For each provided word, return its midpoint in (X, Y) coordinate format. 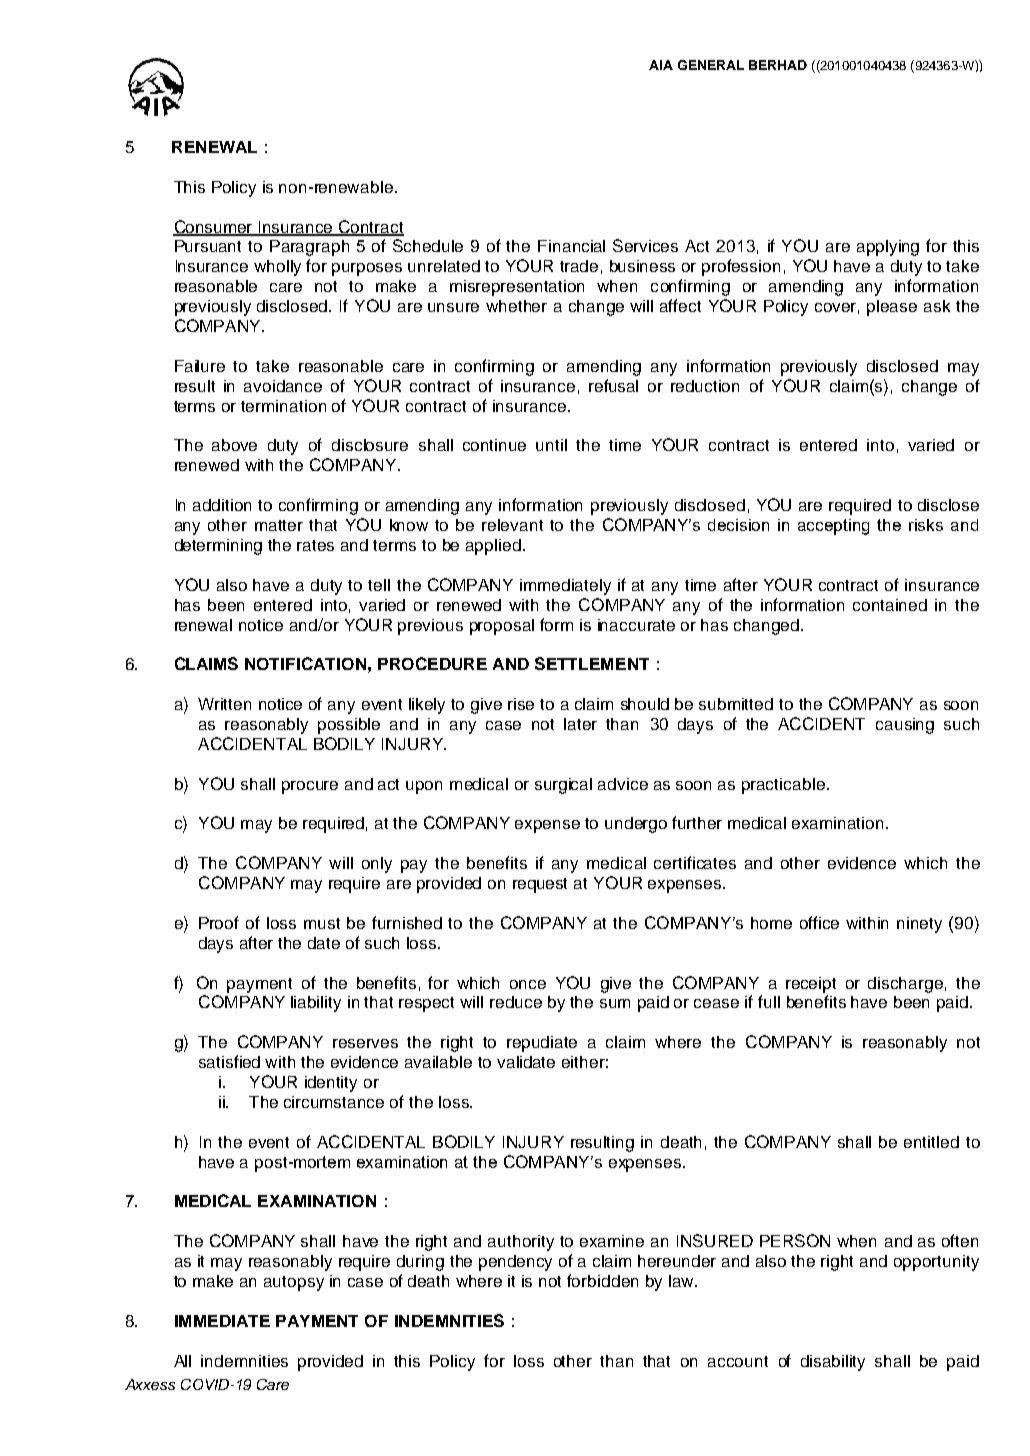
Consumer (214, 227)
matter (279, 525)
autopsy (294, 1283)
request (540, 885)
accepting (833, 527)
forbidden (602, 1280)
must (322, 923)
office (819, 922)
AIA (661, 65)
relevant (512, 525)
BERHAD (778, 65)
